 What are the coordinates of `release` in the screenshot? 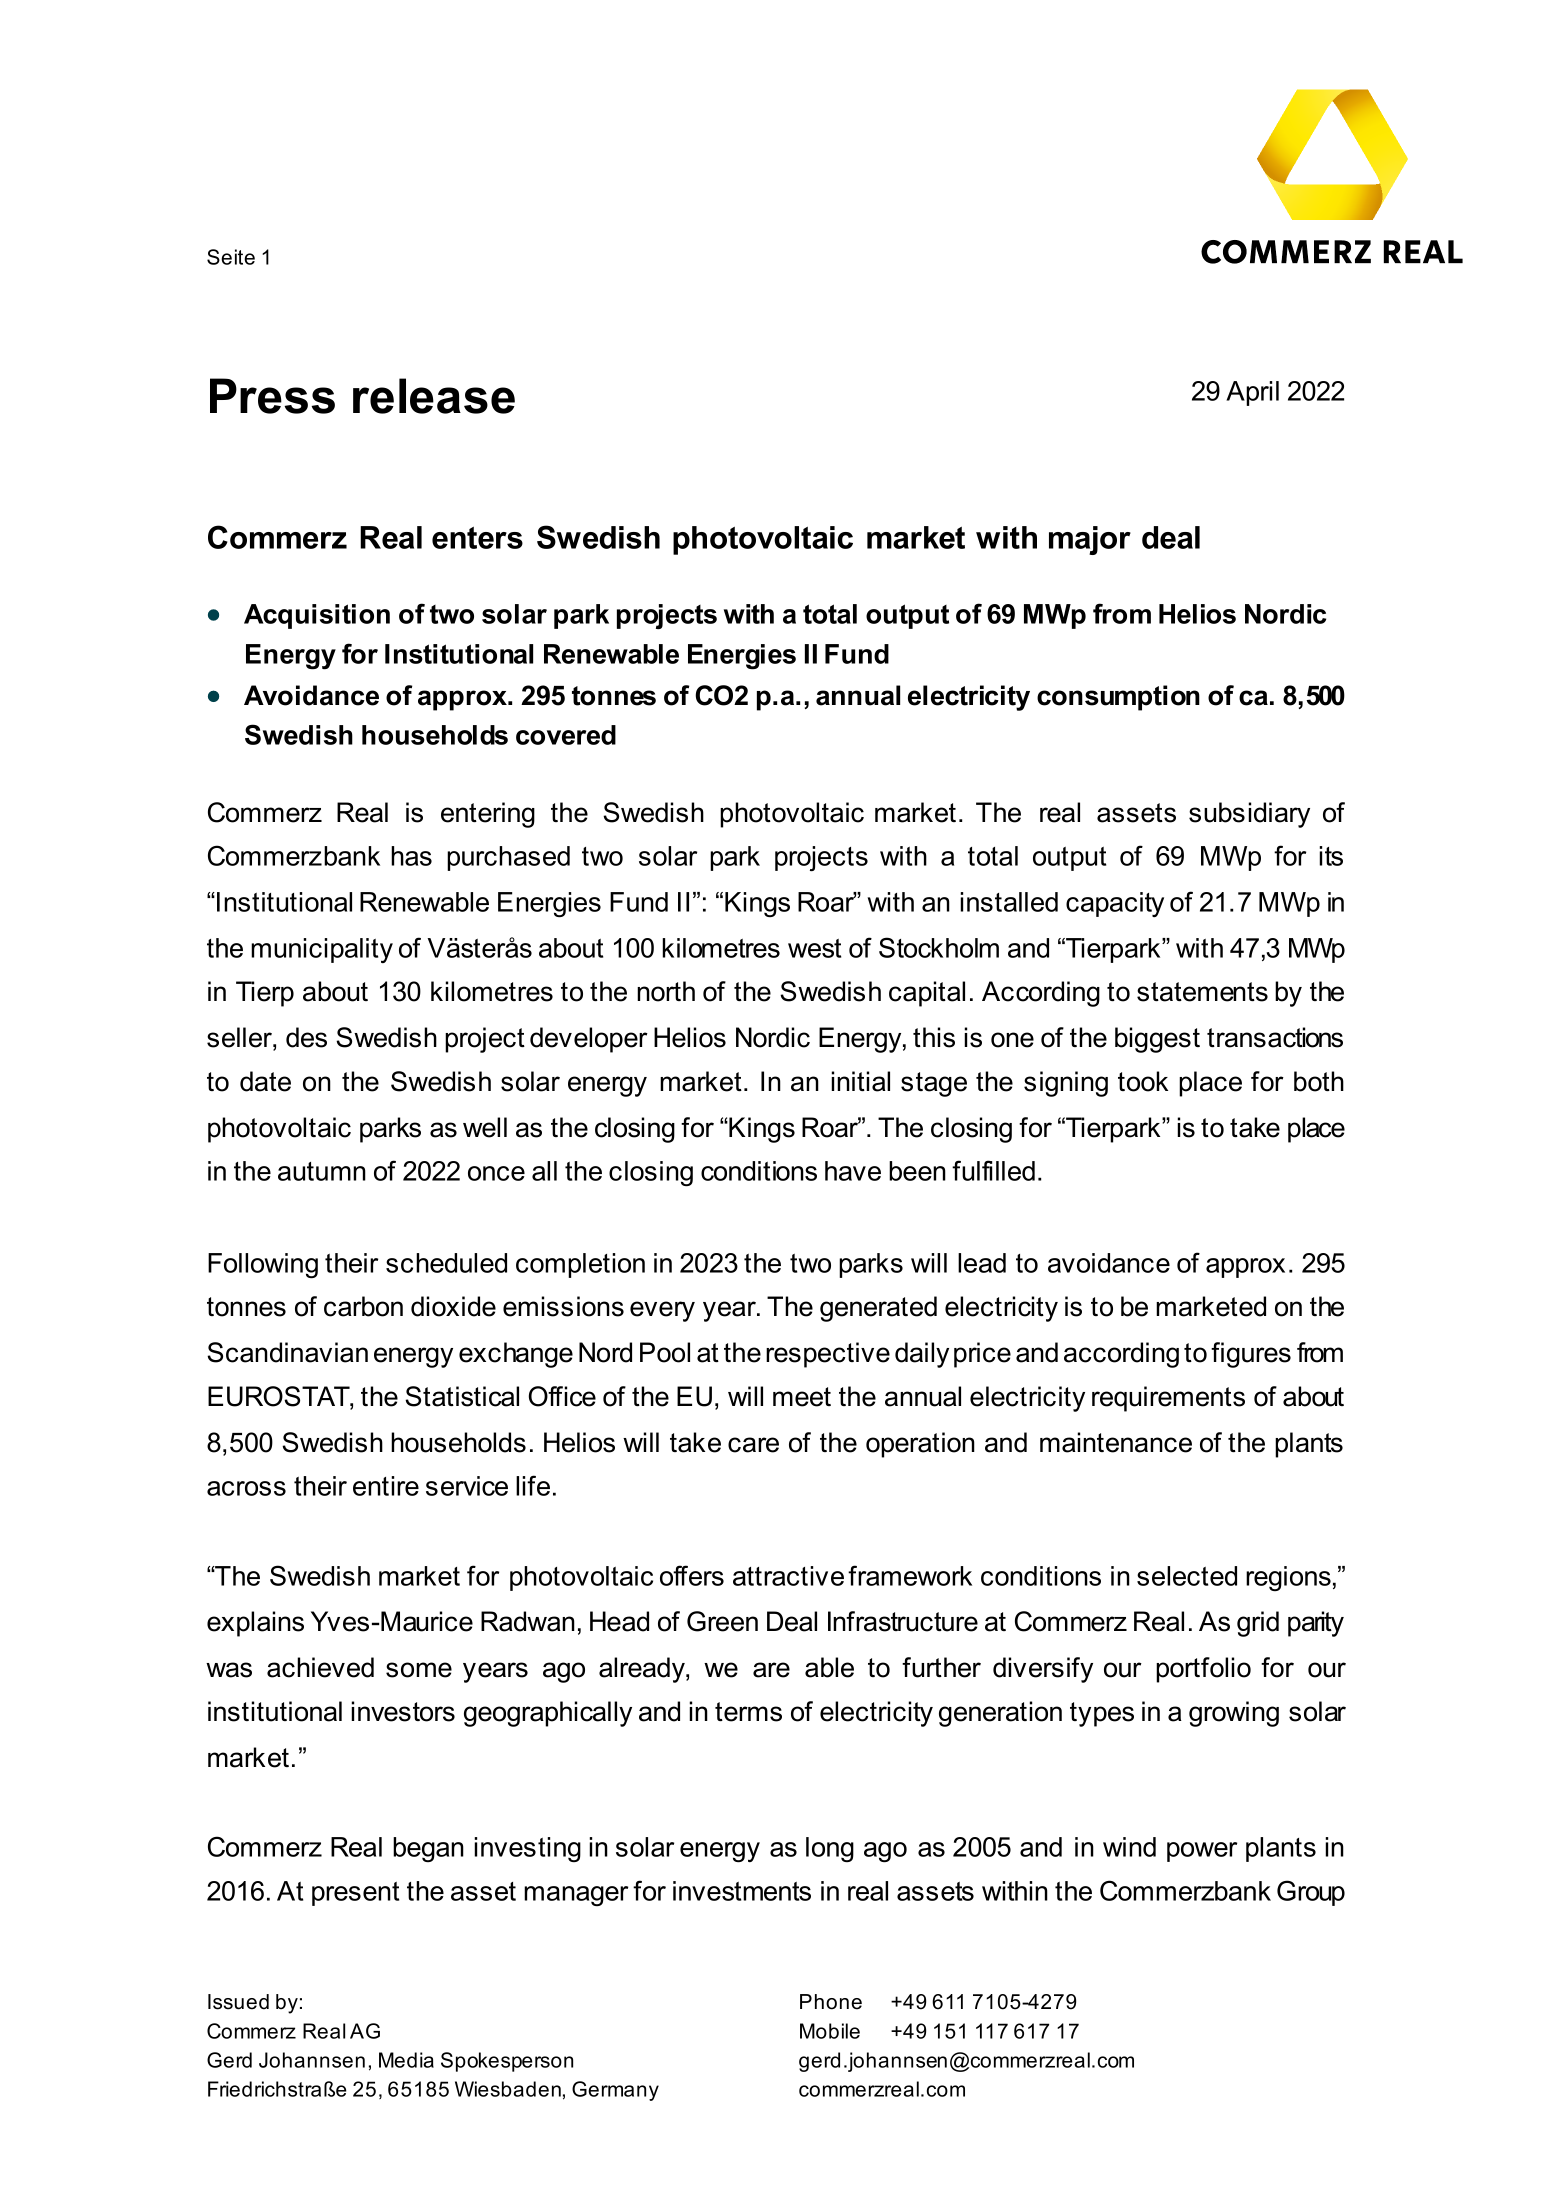 It's located at (434, 396).
